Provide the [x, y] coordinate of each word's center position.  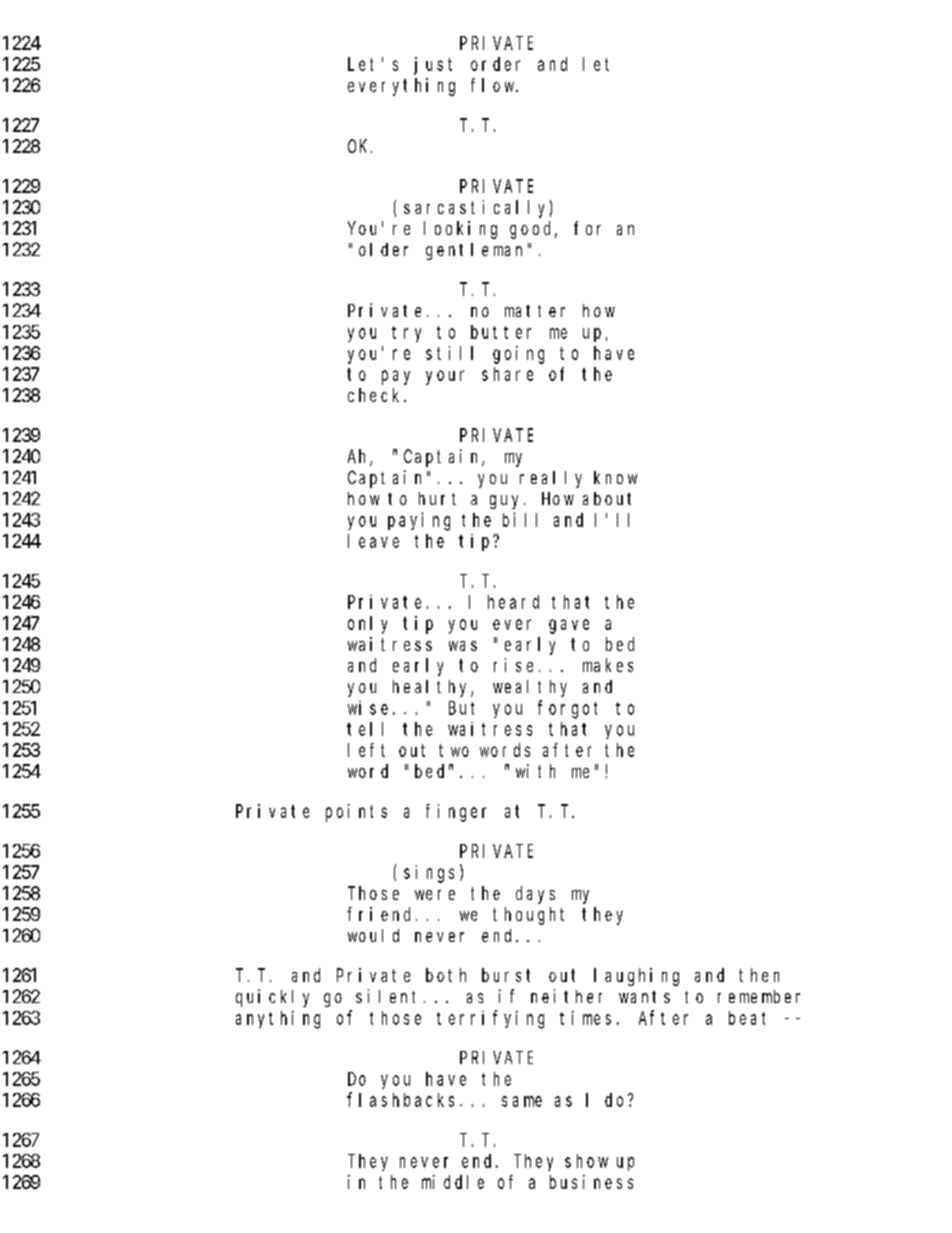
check [376, 395]
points [356, 813]
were [435, 895]
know [615, 477]
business [591, 1182]
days [535, 895]
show [586, 1161]
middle [453, 1182]
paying [419, 521]
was [463, 646]
